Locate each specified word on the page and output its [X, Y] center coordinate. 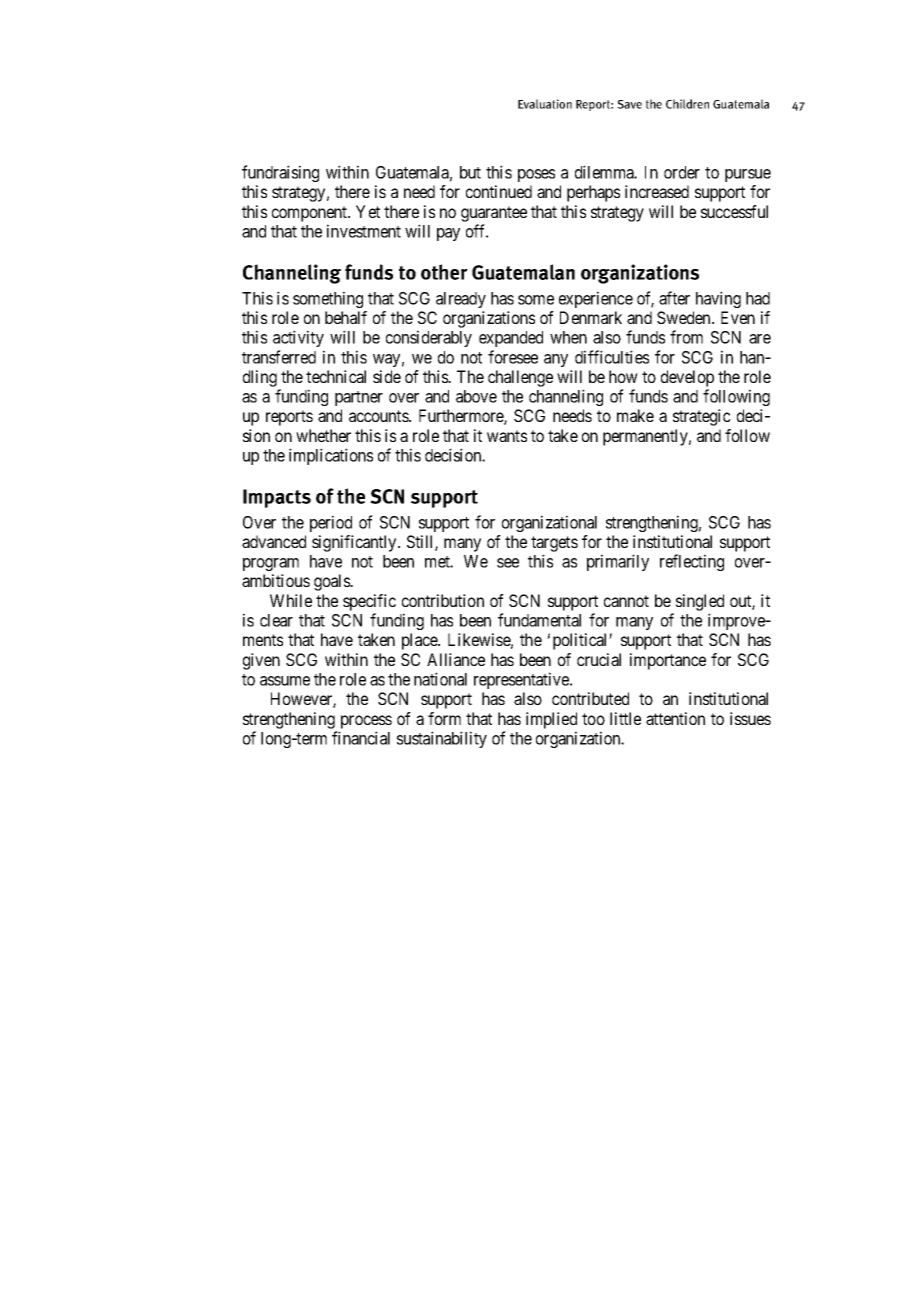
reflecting [692, 562]
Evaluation [545, 104]
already [461, 300]
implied [551, 720]
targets [554, 544]
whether [323, 435]
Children [687, 104]
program [271, 564]
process [366, 722]
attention [675, 718]
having [718, 299]
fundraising [280, 173]
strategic [702, 417]
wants [507, 436]
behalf [346, 317]
